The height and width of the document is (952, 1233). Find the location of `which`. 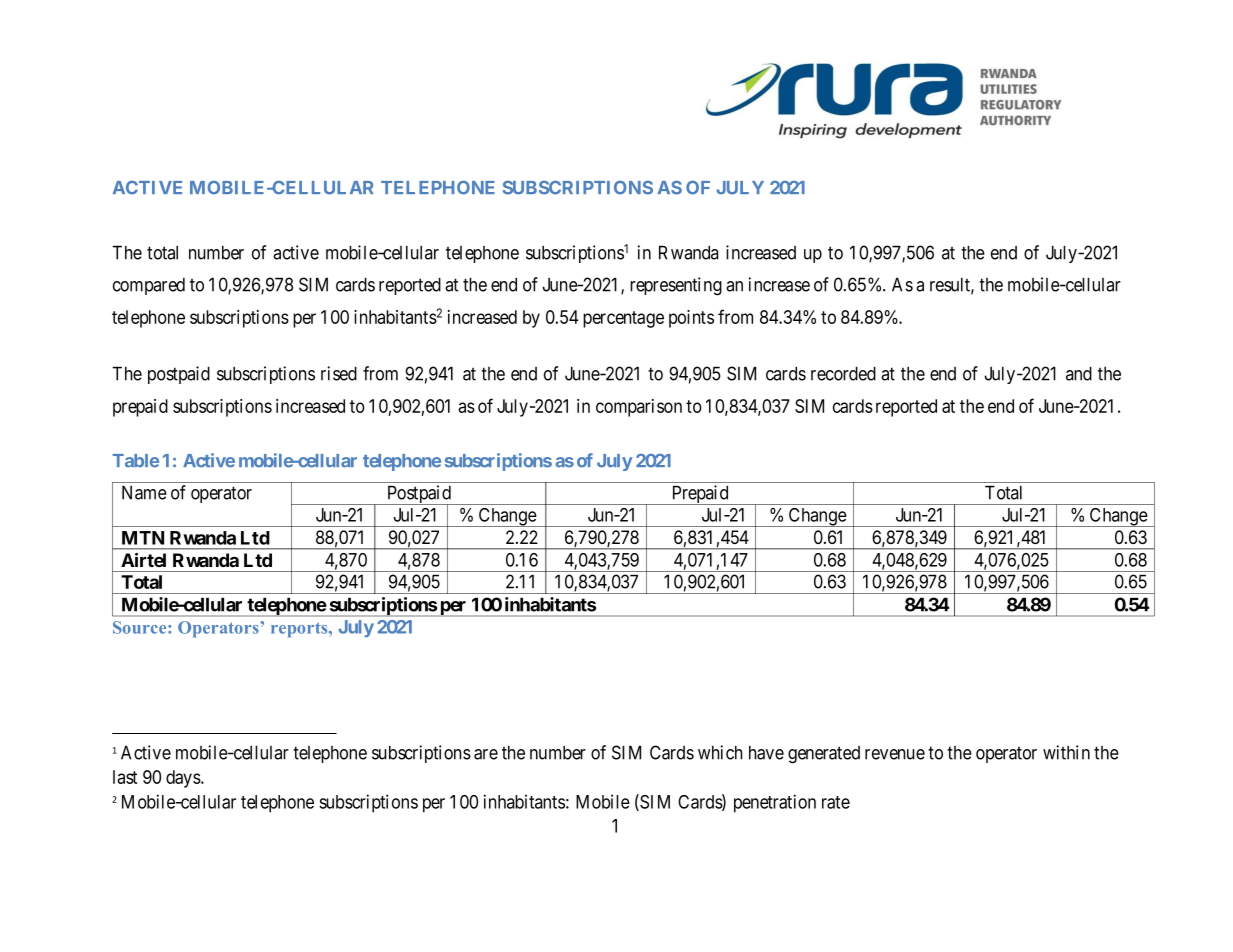

which is located at coordinates (720, 752).
